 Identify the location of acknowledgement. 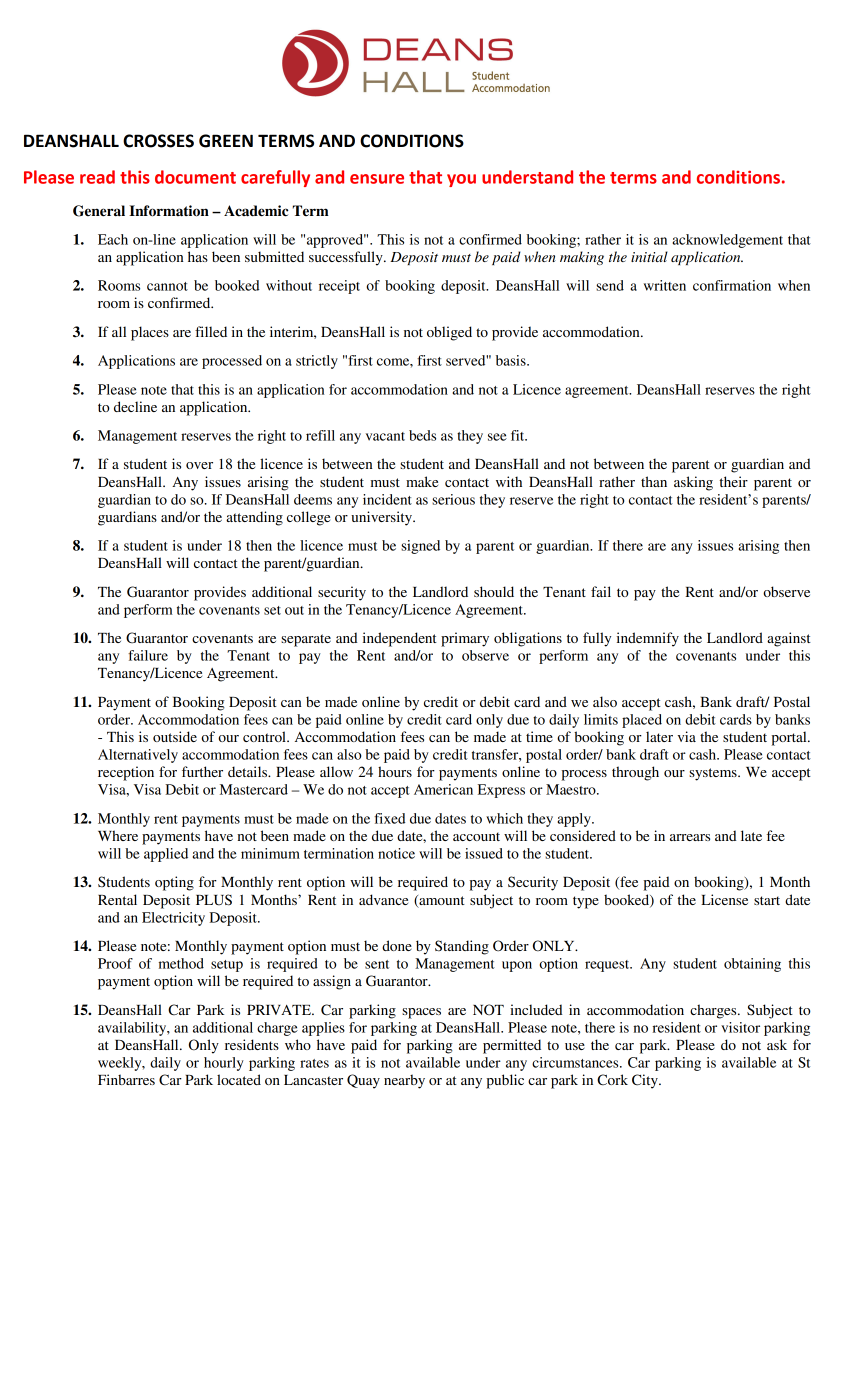
(727, 241).
